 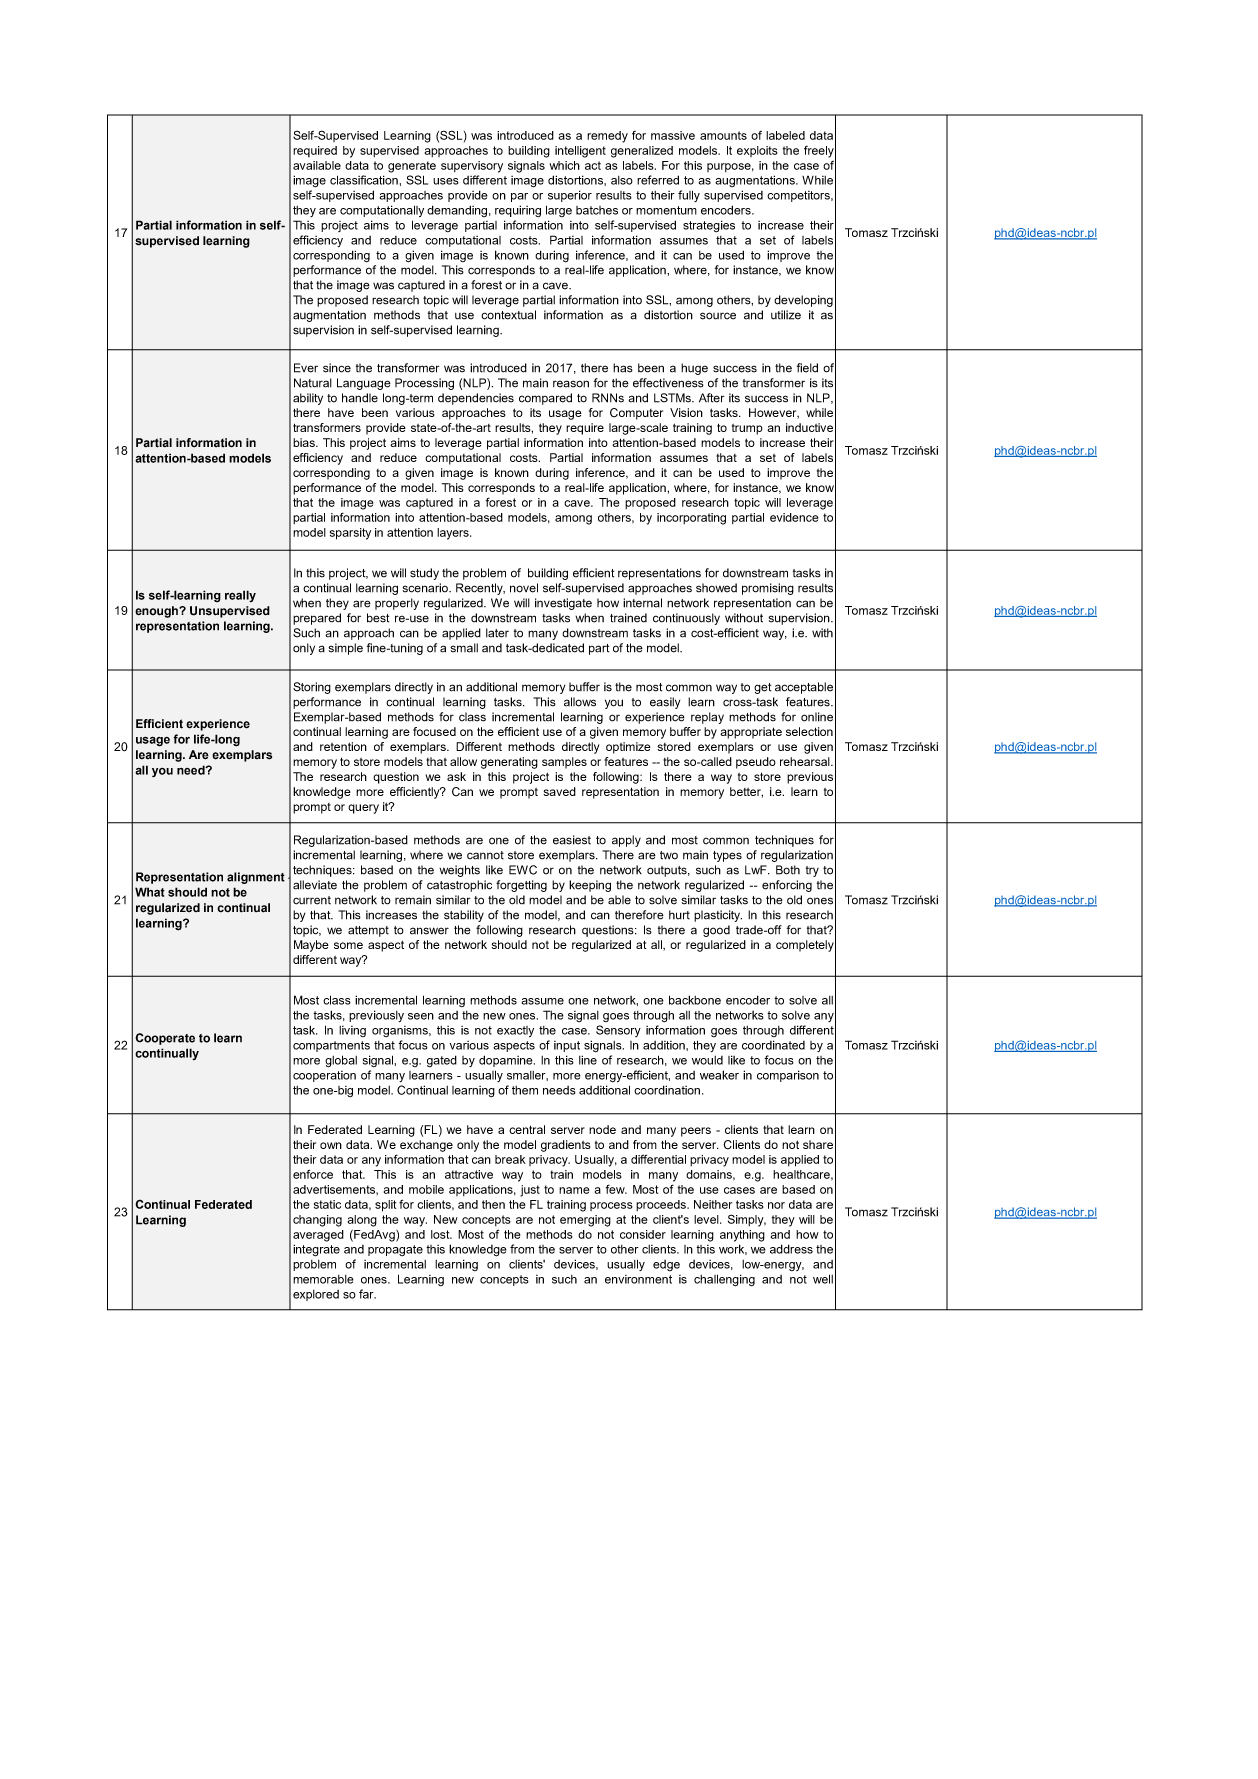 What do you see at coordinates (757, 151) in the page?
I see `exploits` at bounding box center [757, 151].
